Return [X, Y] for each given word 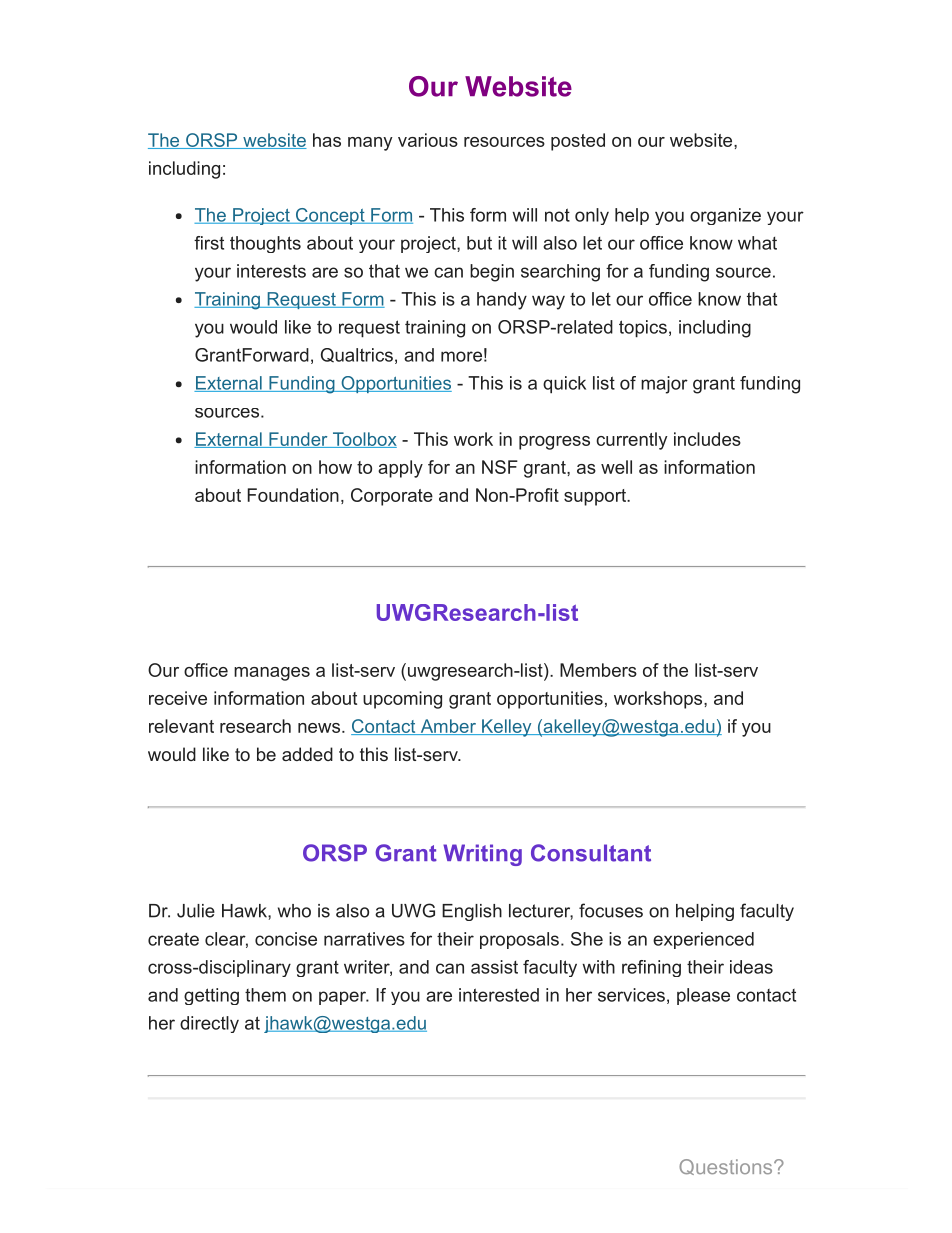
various [428, 140]
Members [598, 670]
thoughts [265, 244]
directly [209, 1024]
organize [725, 216]
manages [272, 674]
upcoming [402, 700]
